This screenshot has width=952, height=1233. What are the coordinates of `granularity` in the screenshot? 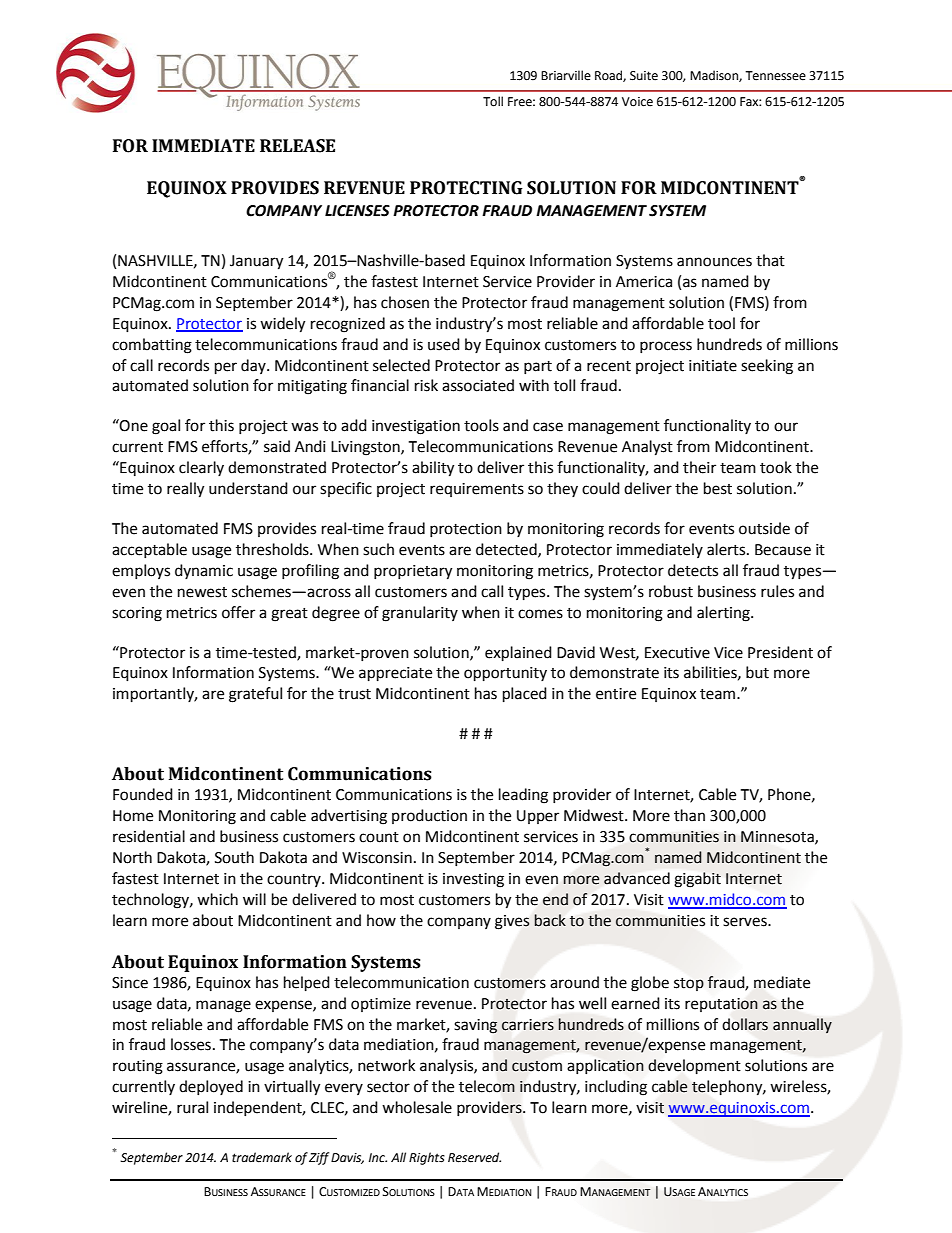 It's located at (420, 614).
